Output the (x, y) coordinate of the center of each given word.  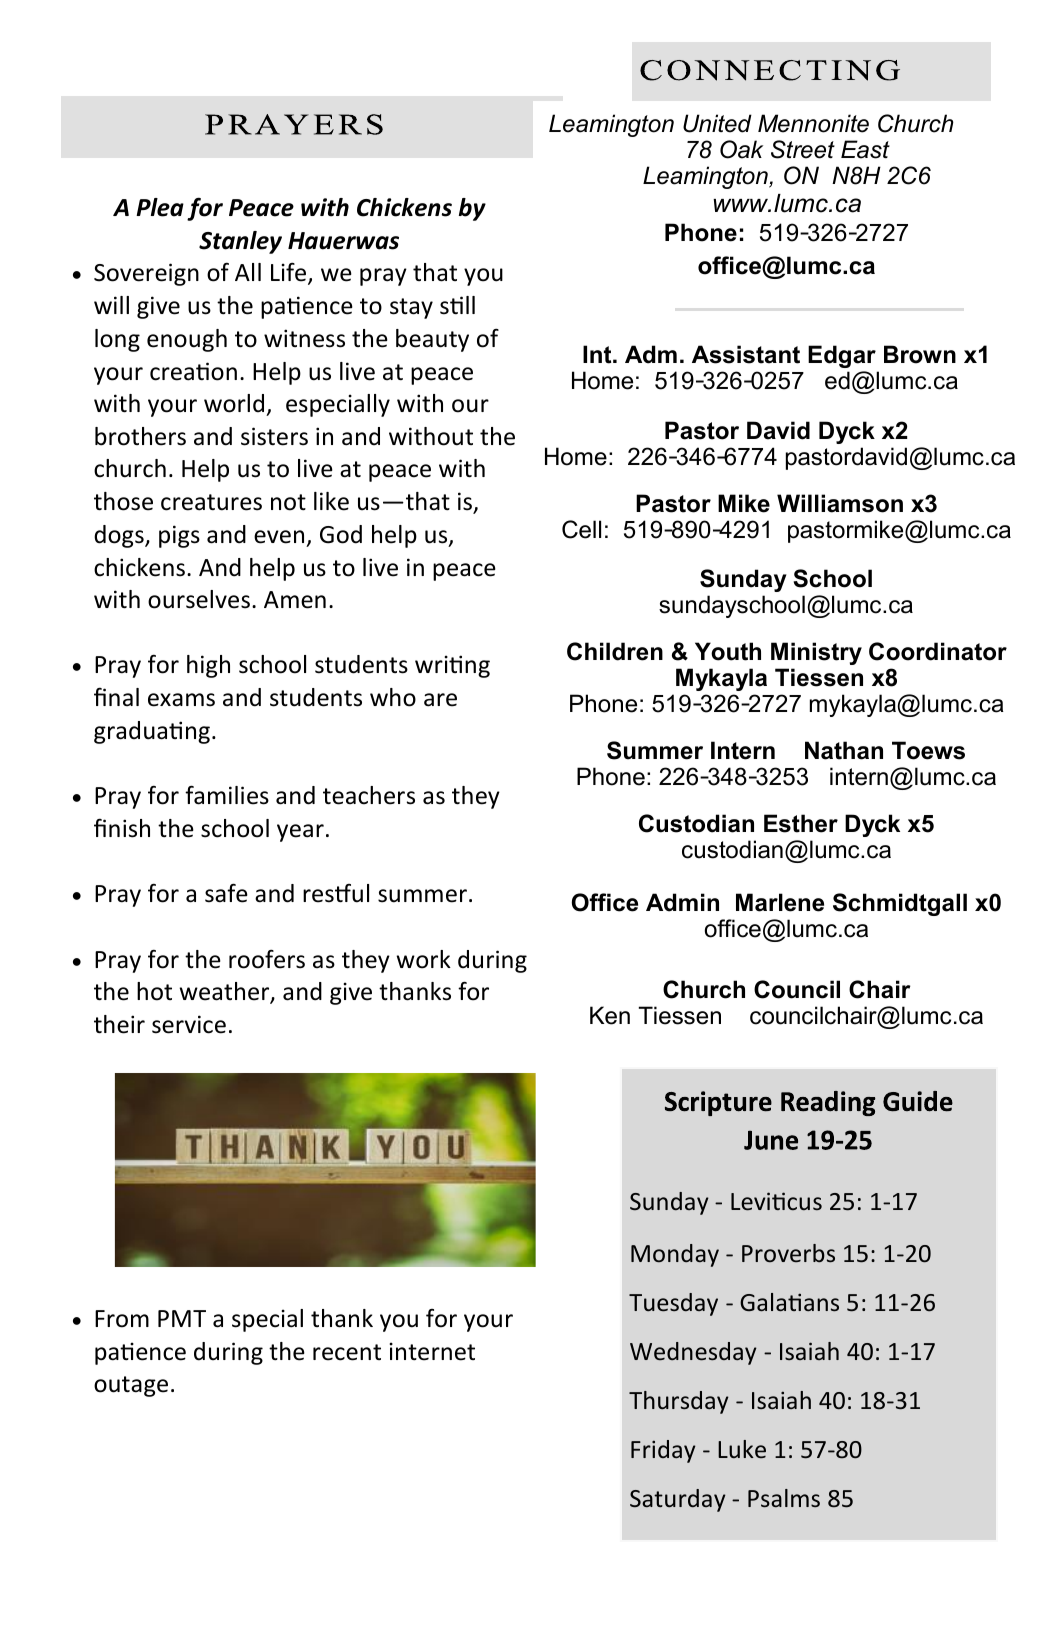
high (208, 666)
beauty (432, 340)
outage (131, 1386)
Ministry (816, 653)
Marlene (780, 902)
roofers (267, 959)
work (423, 959)
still (457, 305)
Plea (160, 207)
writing (452, 666)
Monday (675, 1255)
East (865, 149)
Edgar (842, 356)
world (234, 403)
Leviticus (776, 1201)
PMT (182, 1318)
